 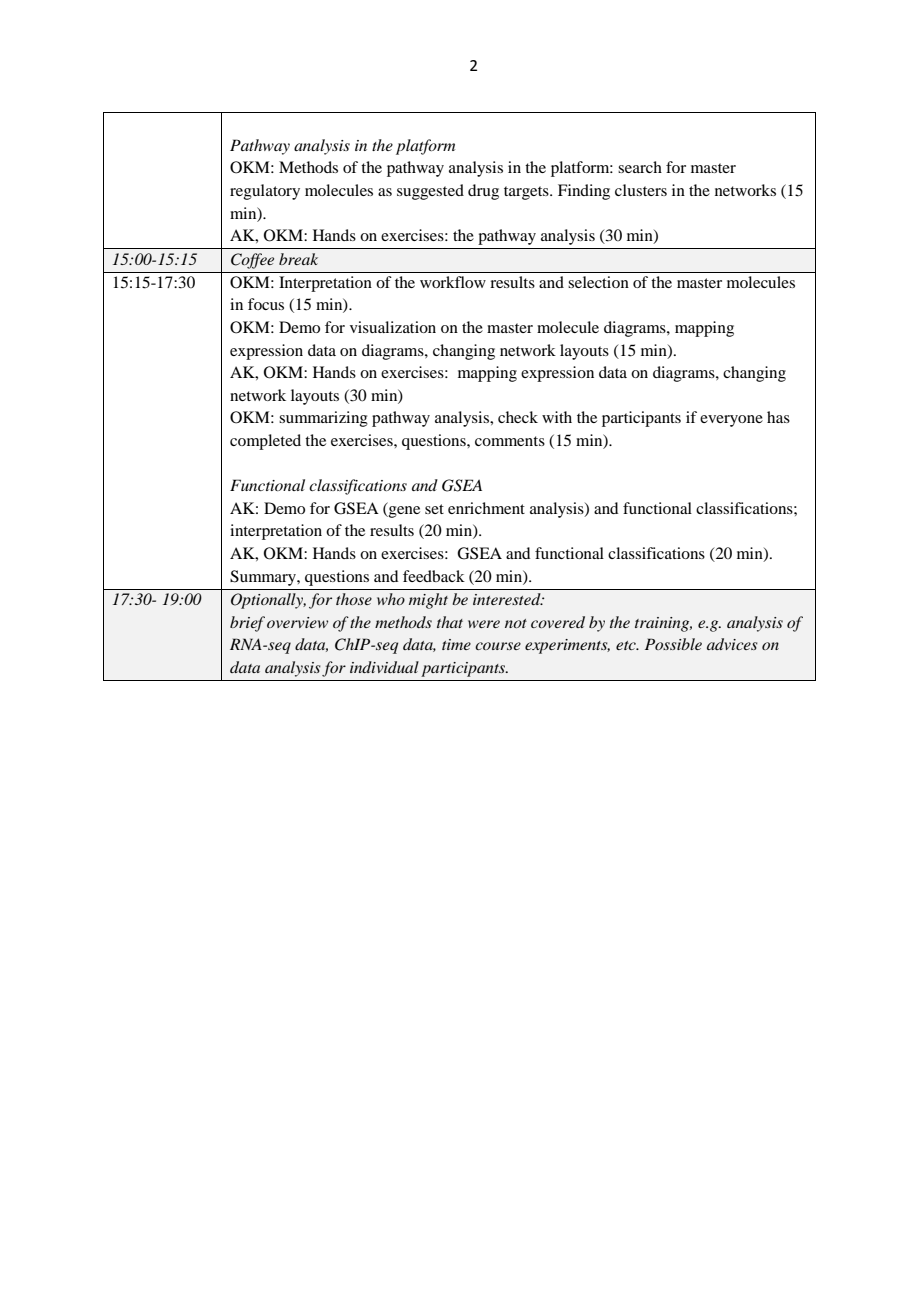 I want to click on check, so click(x=518, y=417).
